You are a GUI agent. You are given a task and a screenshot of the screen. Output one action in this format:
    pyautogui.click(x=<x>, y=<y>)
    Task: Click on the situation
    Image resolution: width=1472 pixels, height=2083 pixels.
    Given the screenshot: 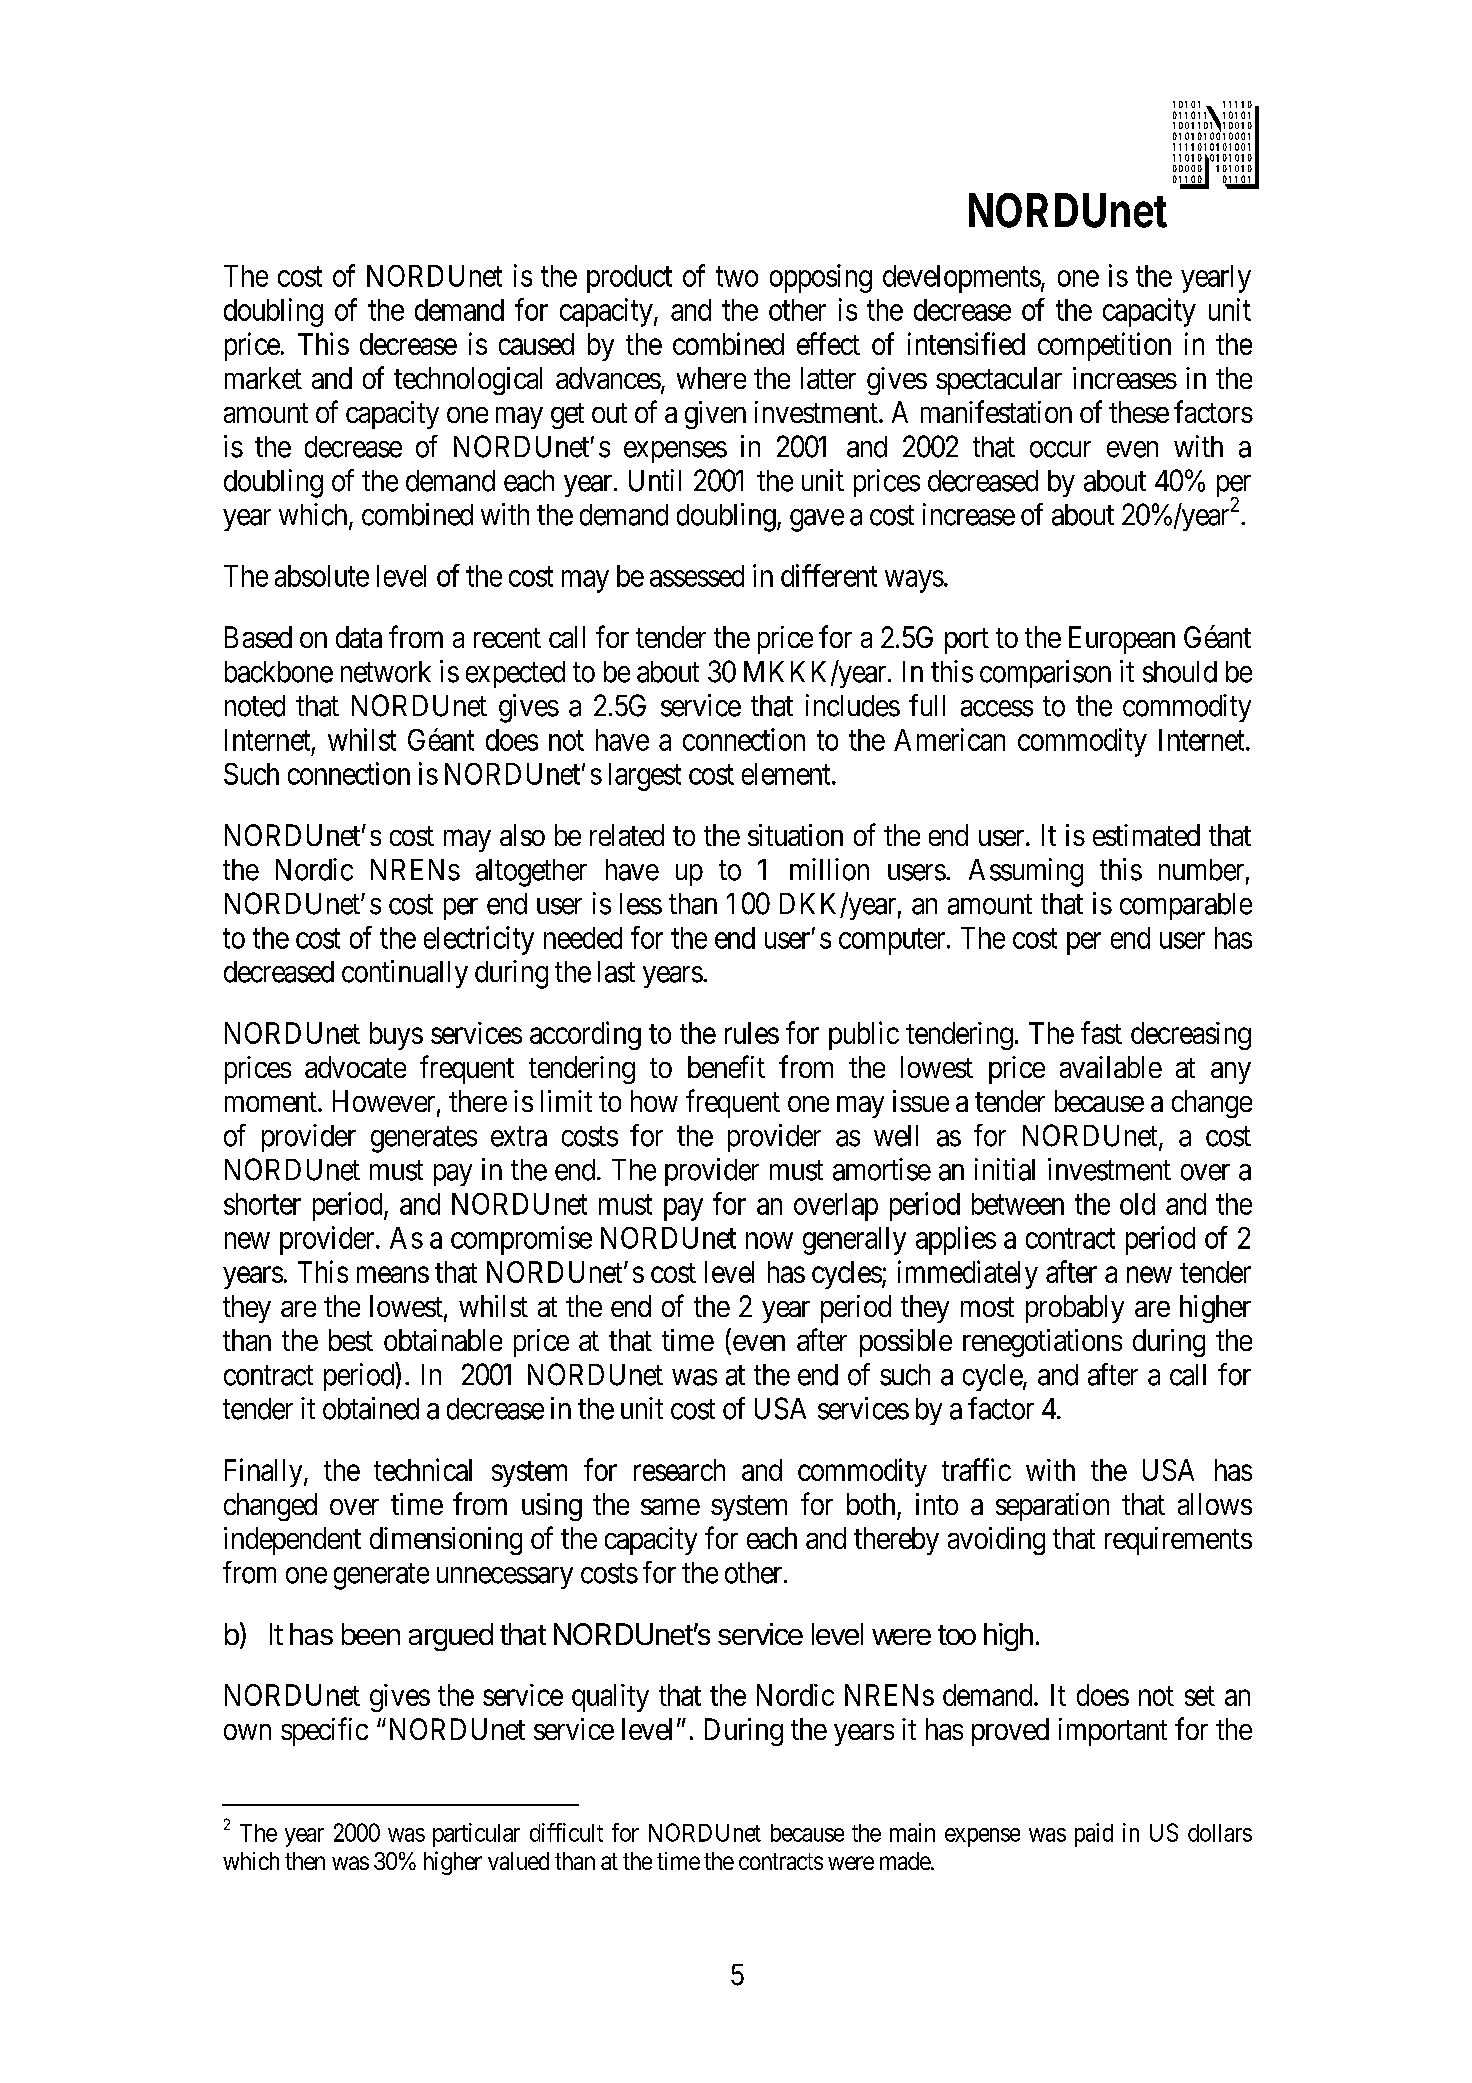 What is the action you would take?
    pyautogui.click(x=795, y=835)
